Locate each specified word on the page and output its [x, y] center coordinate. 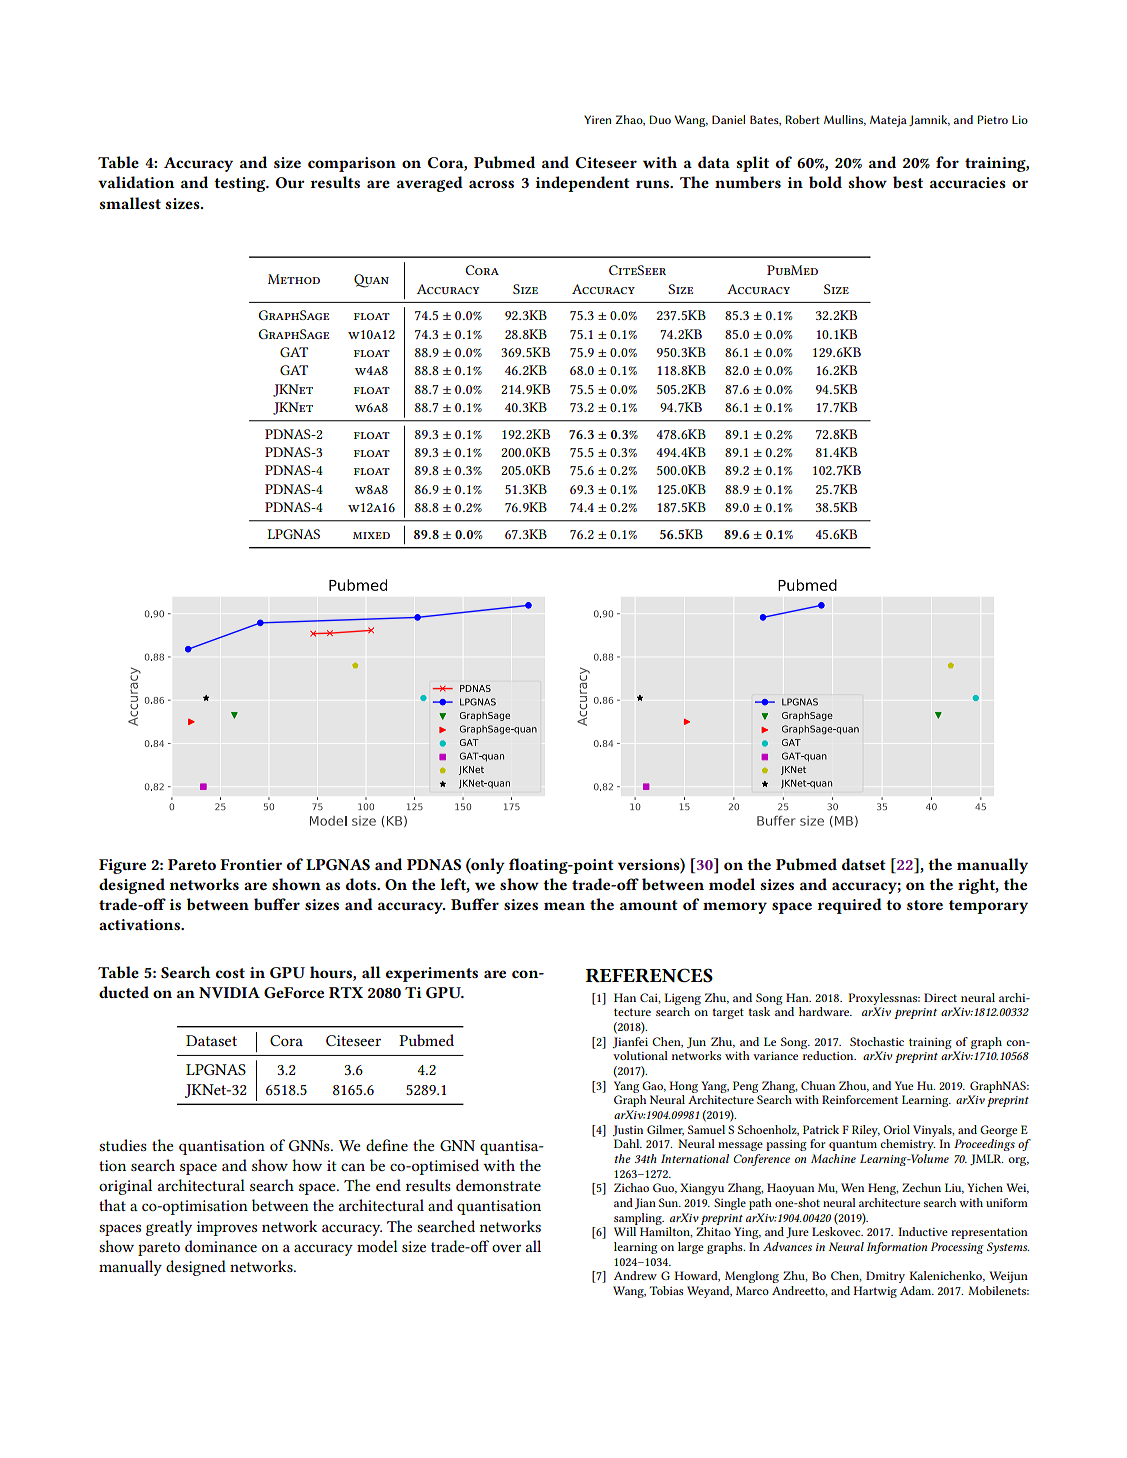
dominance [221, 1246]
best [908, 182]
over [506, 1248]
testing [241, 184]
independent [583, 184]
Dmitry [885, 1277]
